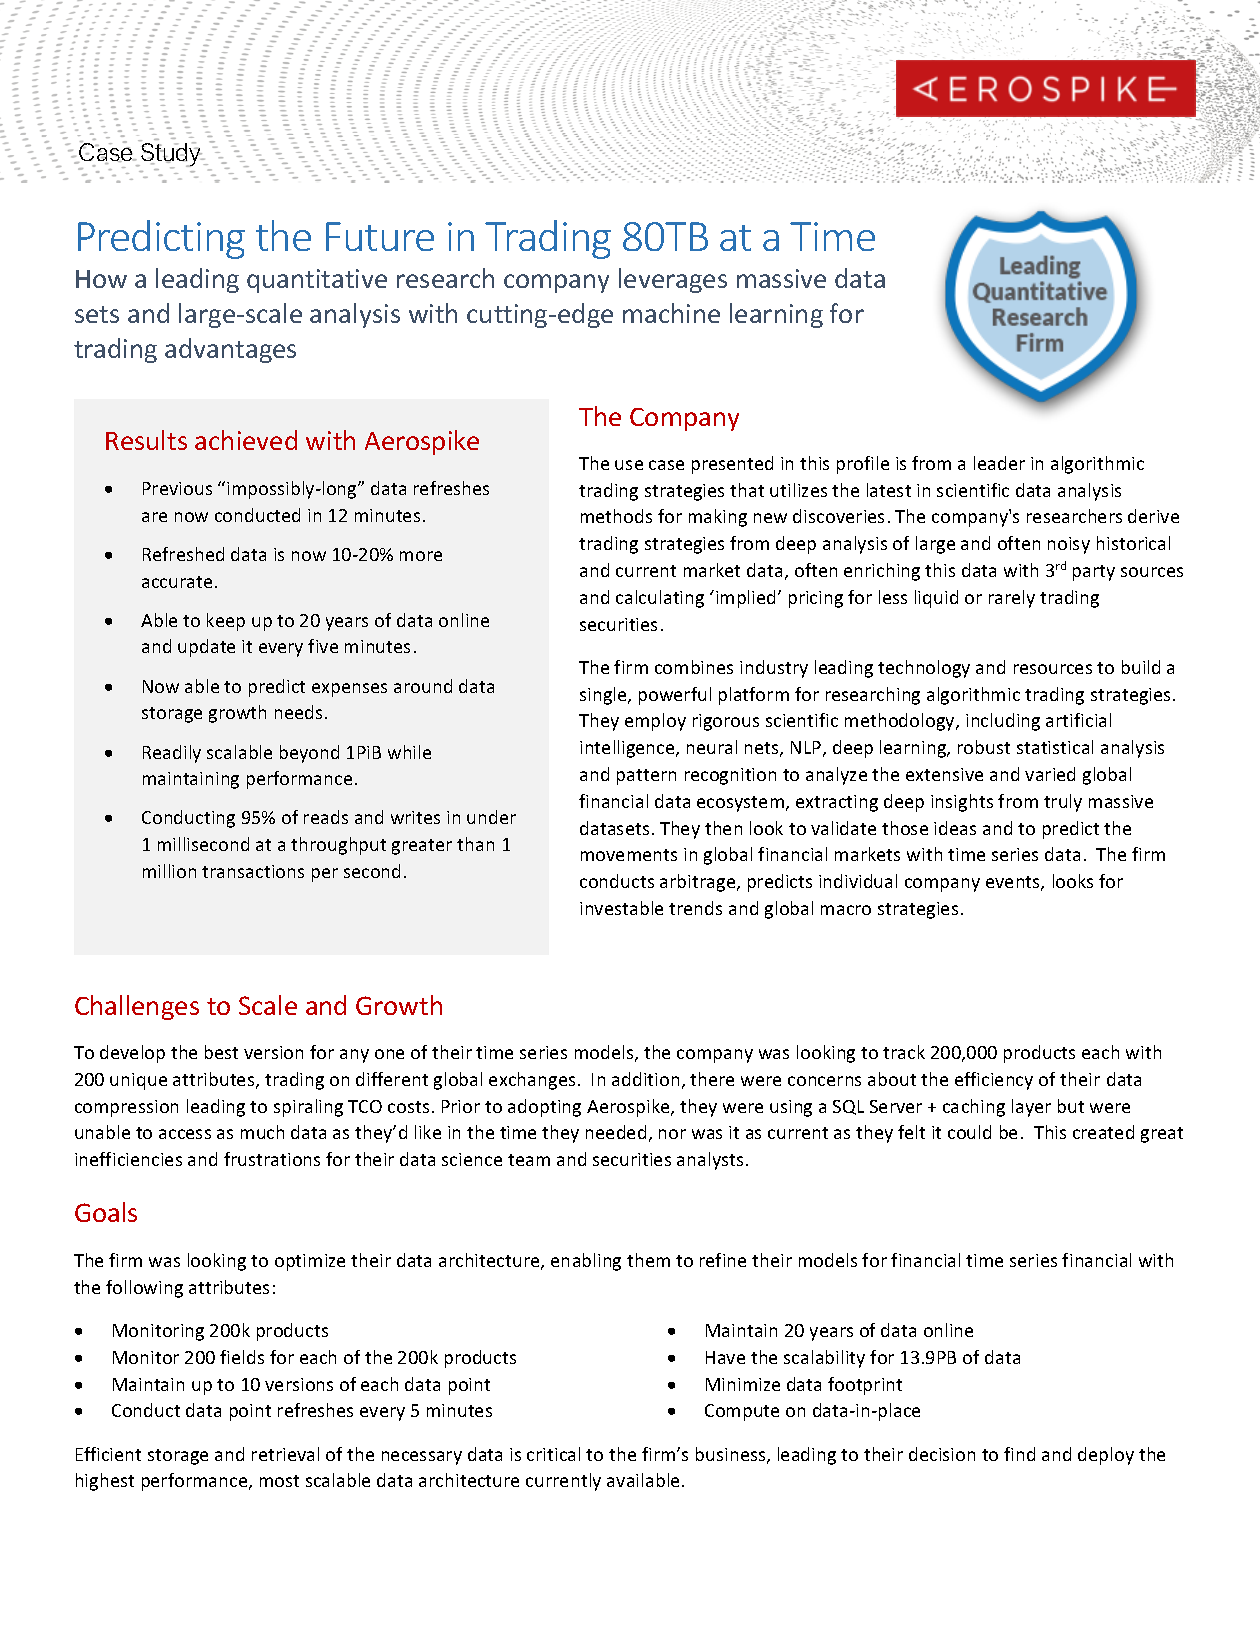 The image size is (1260, 1631). What do you see at coordinates (177, 488) in the screenshot?
I see `Previous` at bounding box center [177, 488].
